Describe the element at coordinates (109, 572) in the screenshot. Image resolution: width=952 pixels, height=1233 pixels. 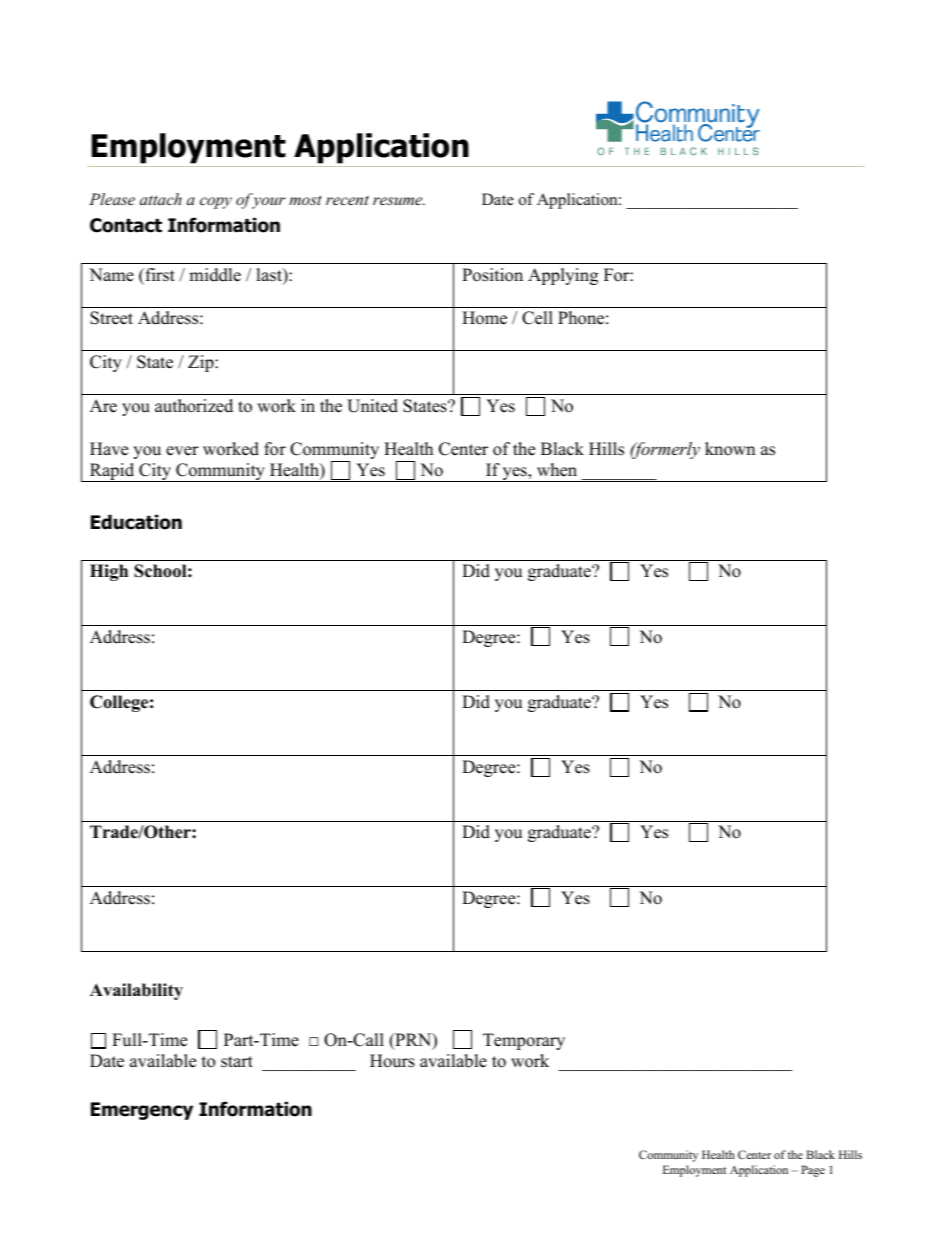
I see `High` at that location.
